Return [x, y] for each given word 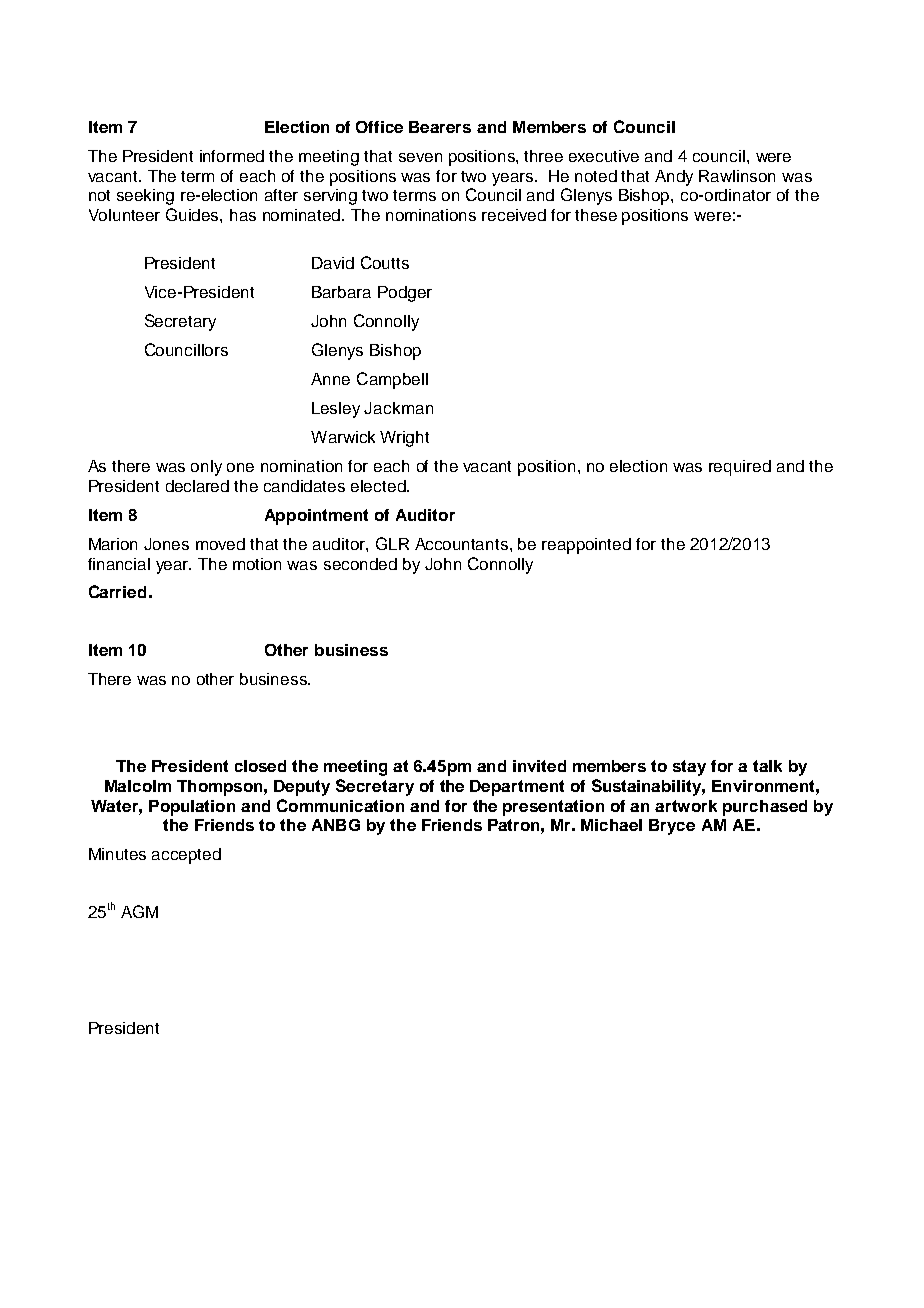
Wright [404, 439]
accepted [186, 856]
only [206, 468]
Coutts [385, 262]
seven [420, 157]
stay [689, 768]
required [740, 468]
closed [260, 766]
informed [232, 156]
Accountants [463, 544]
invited [539, 766]
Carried [117, 591]
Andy [674, 178]
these [596, 215]
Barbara [341, 292]
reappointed [586, 546]
